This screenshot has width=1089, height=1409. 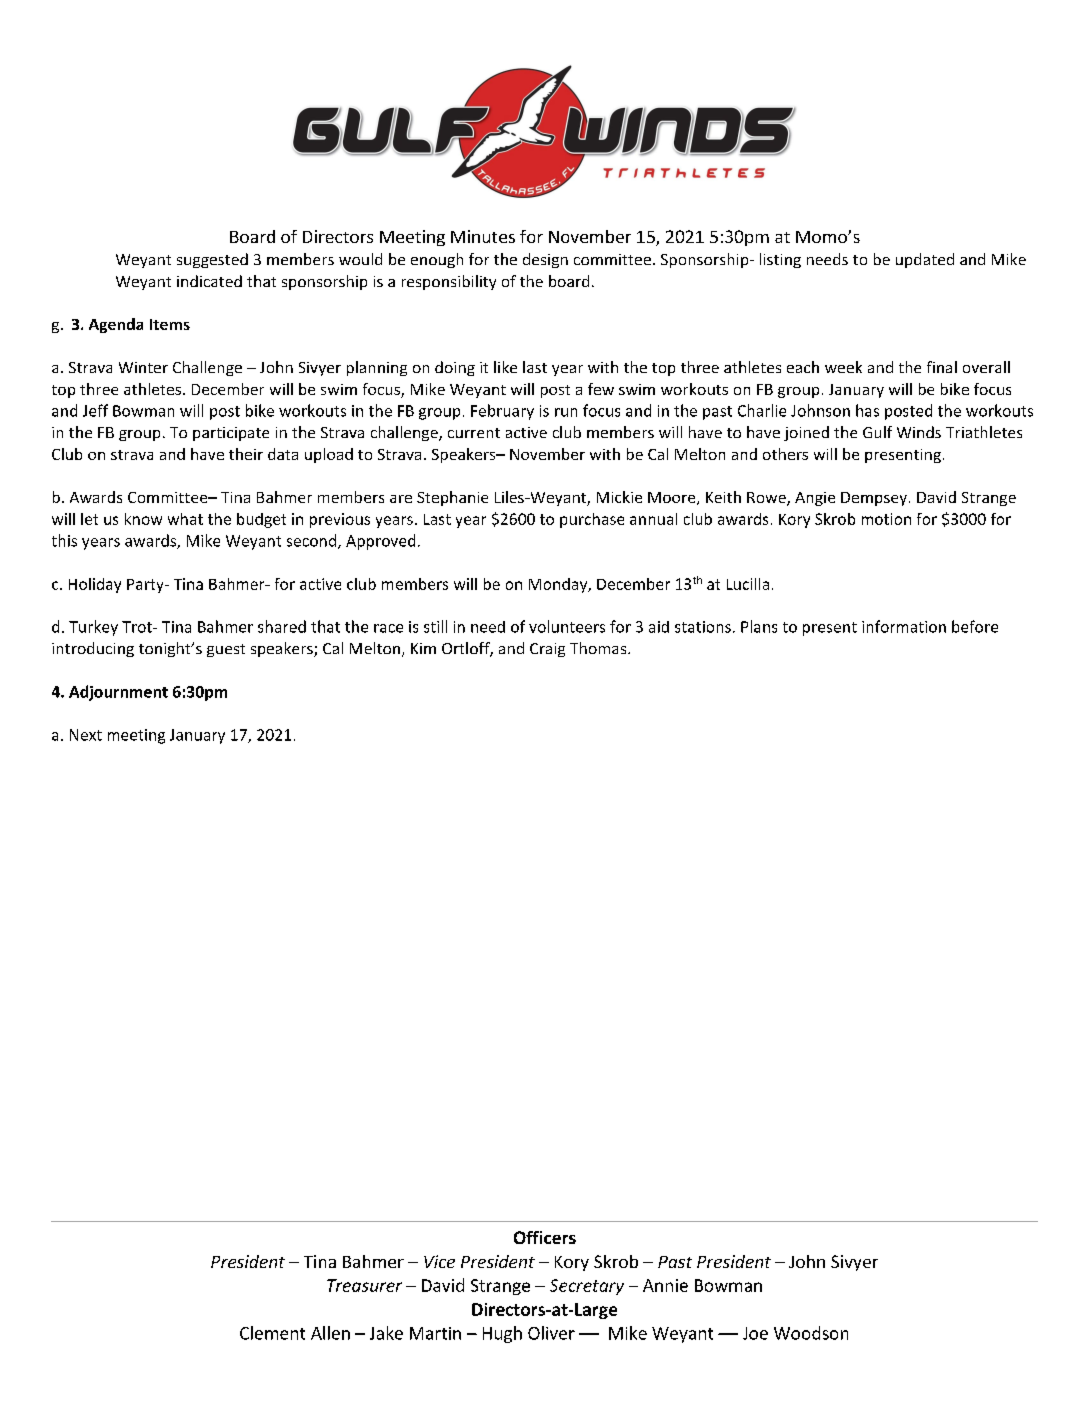 I want to click on Woodson, so click(x=811, y=1333).
